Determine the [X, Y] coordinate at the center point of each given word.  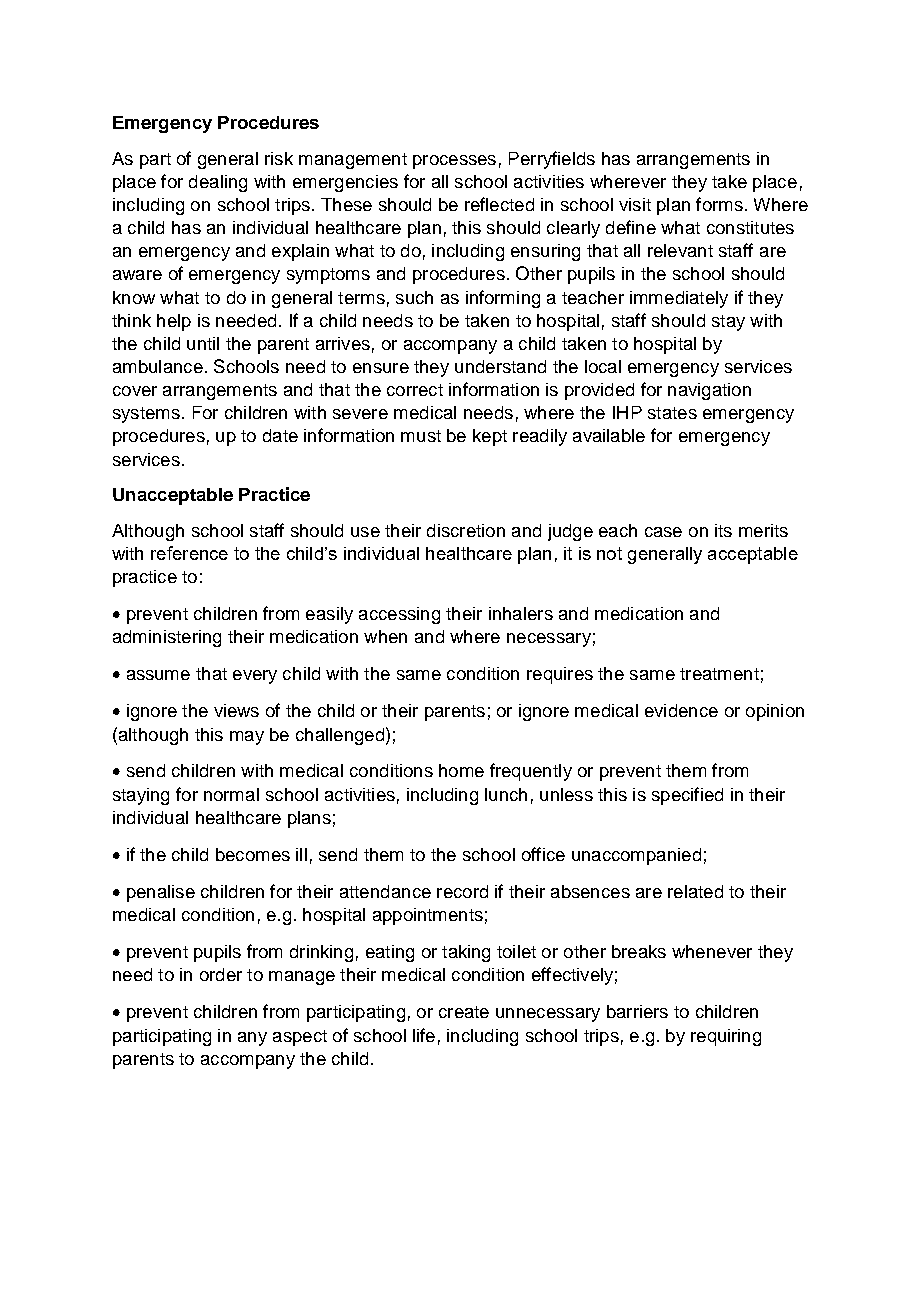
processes [454, 162]
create [464, 1012]
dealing [218, 183]
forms [719, 204]
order [221, 974]
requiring [726, 1037]
